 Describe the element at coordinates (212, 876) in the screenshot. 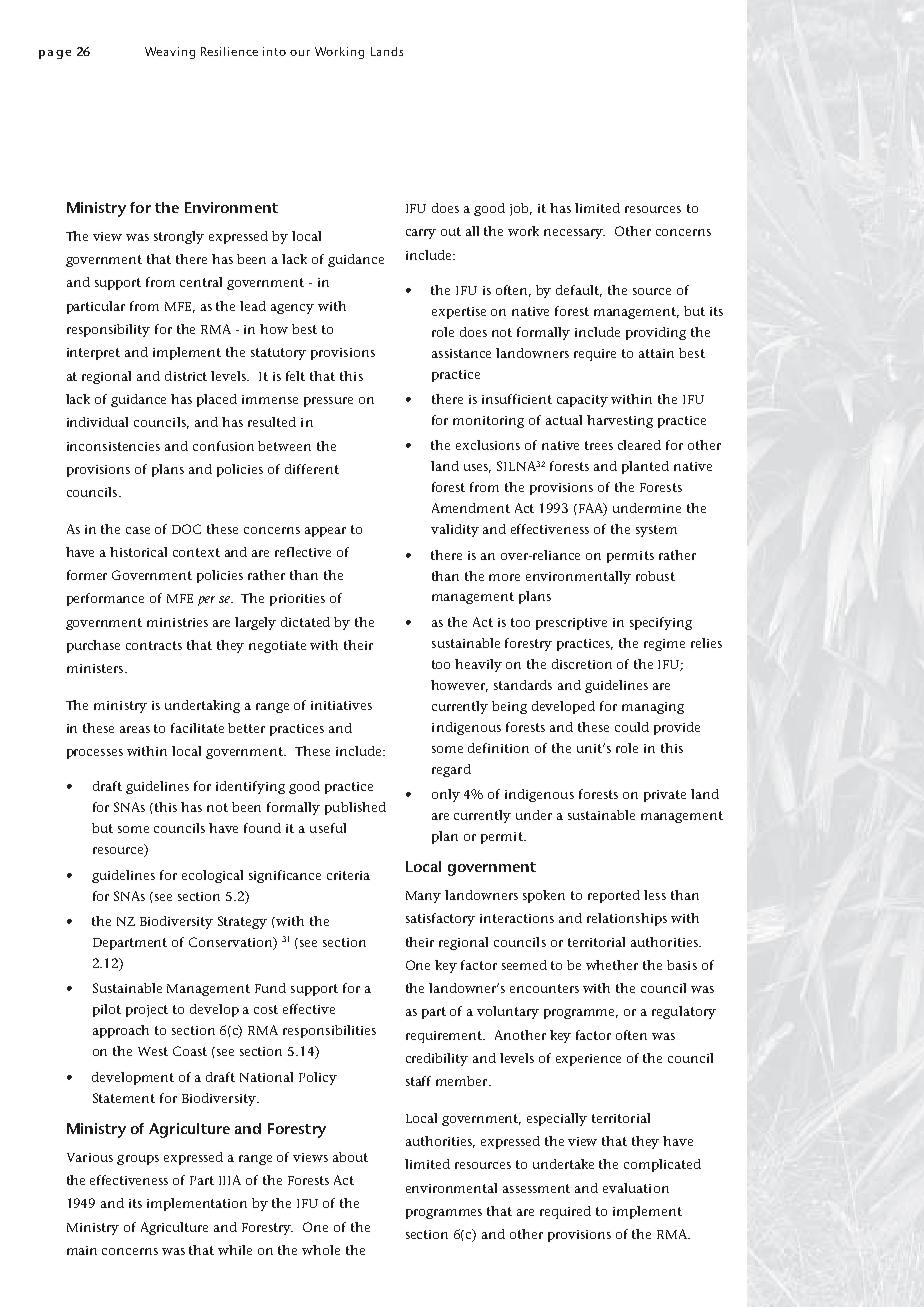

I see `ecological` at that location.
